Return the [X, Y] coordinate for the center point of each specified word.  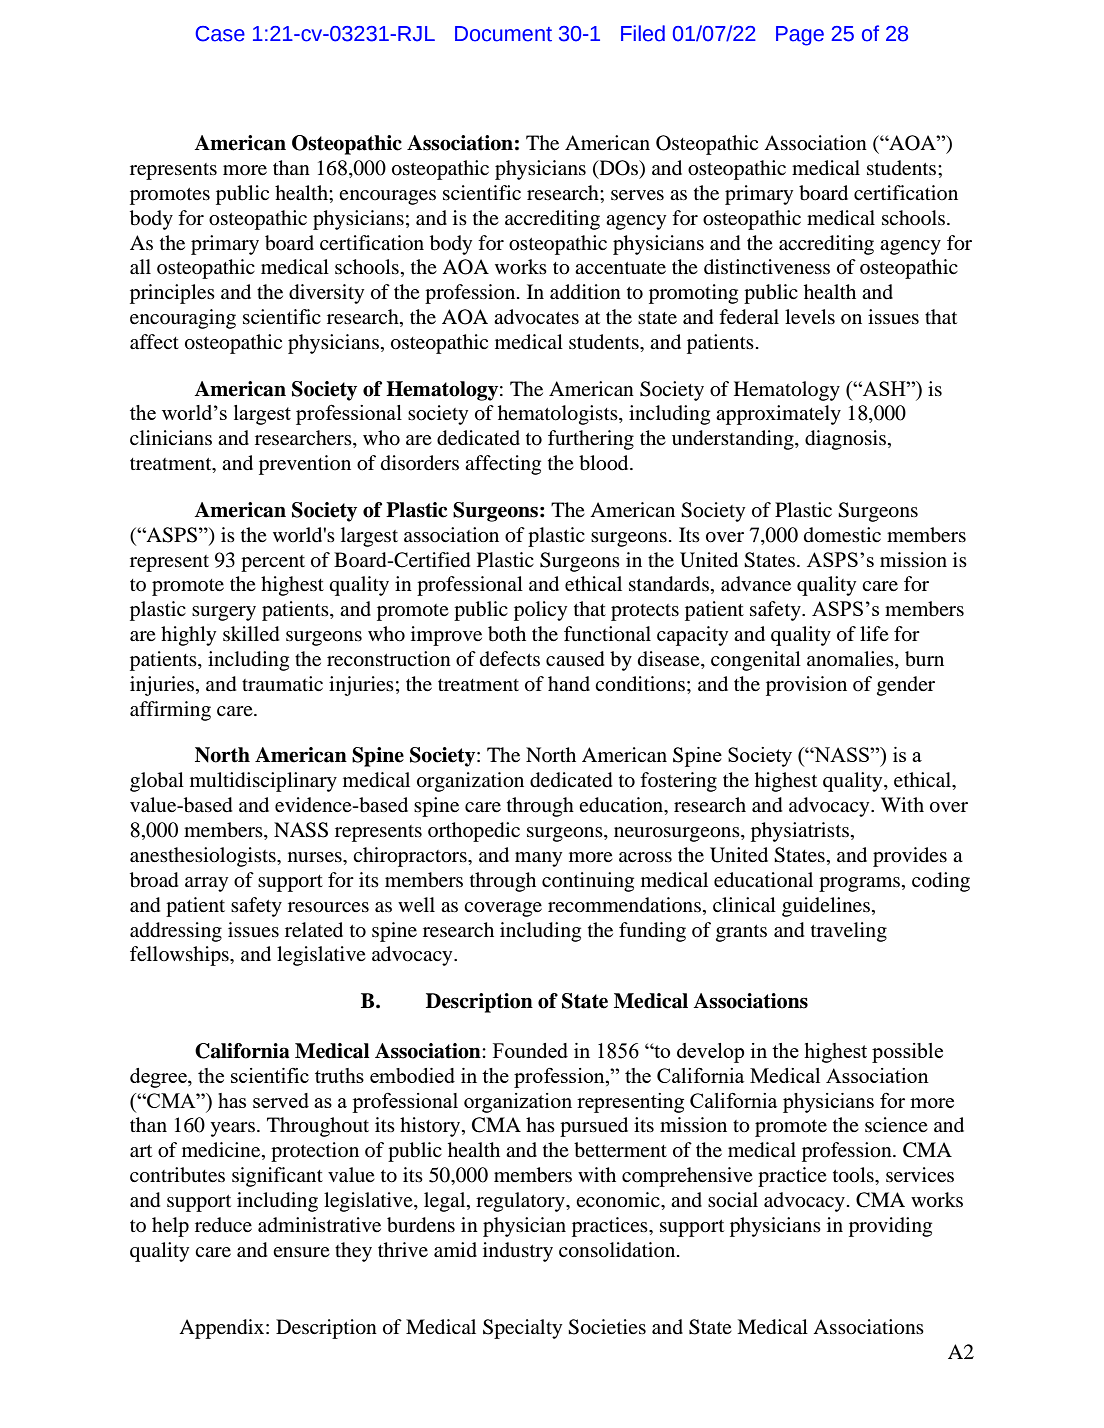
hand [569, 683]
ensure [301, 1252]
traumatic [282, 683]
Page [800, 36]
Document [503, 34]
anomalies [851, 660]
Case [220, 34]
